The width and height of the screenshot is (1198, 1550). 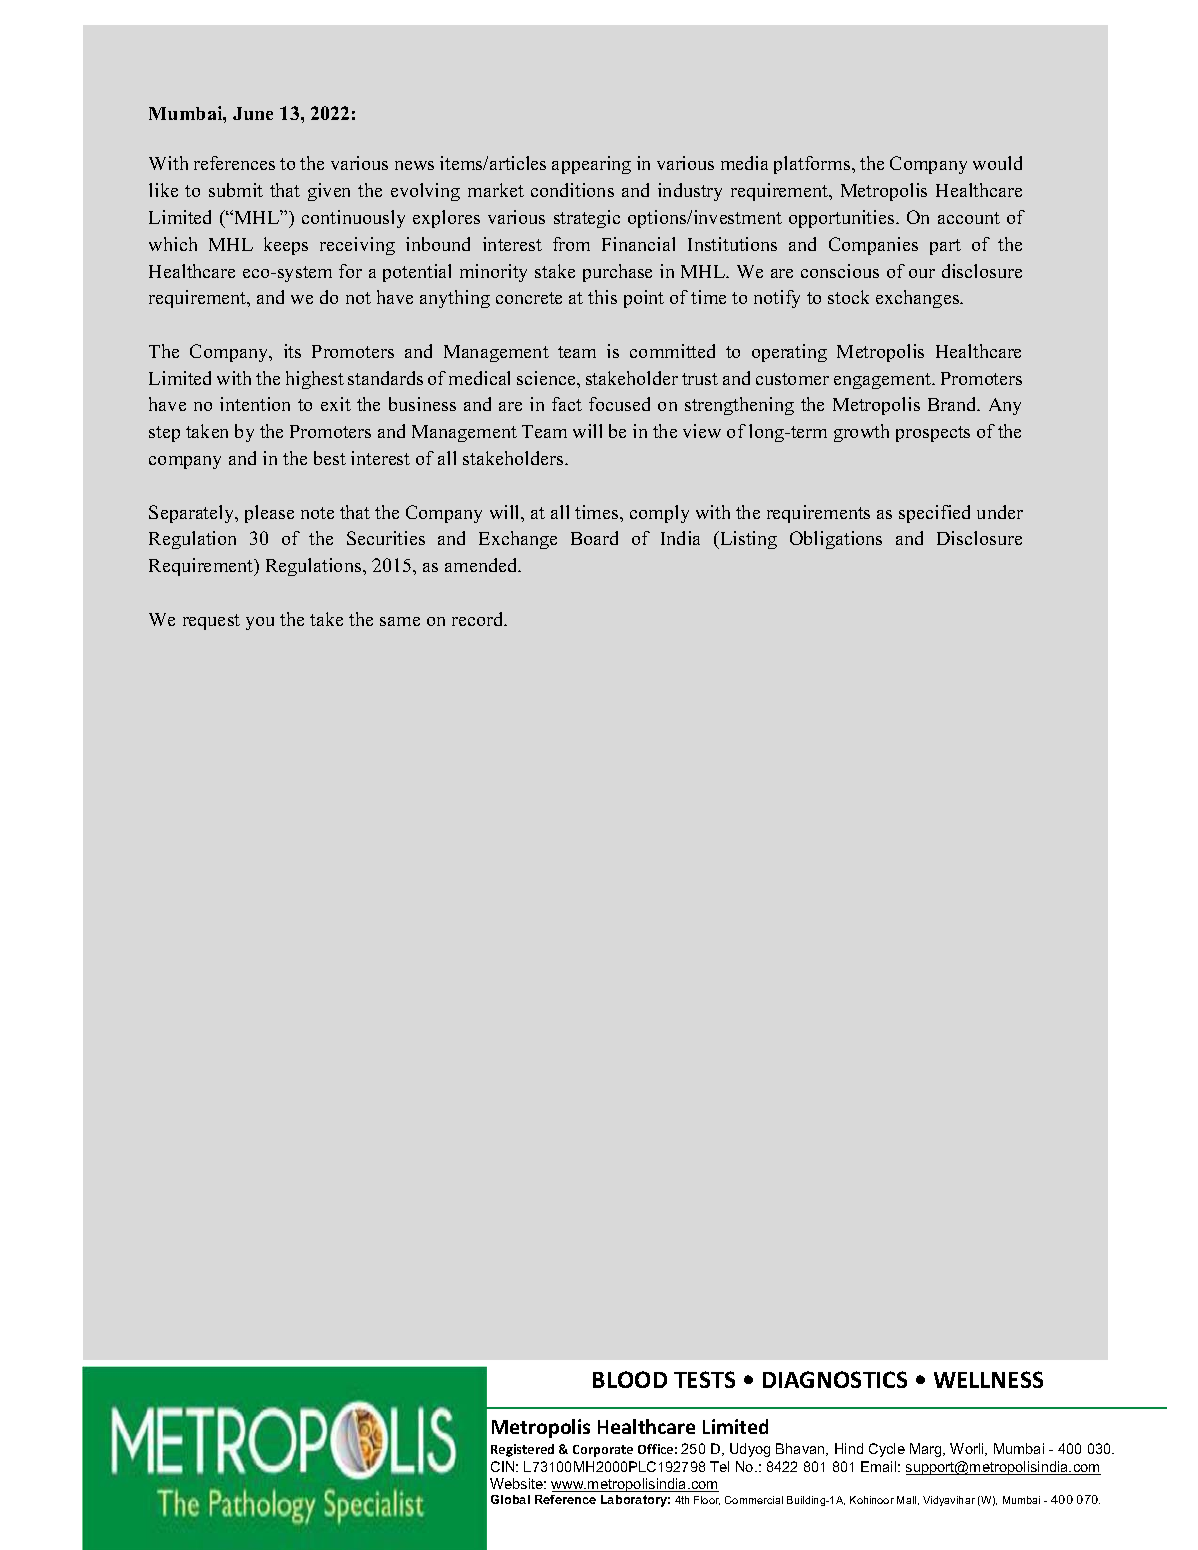 What do you see at coordinates (836, 540) in the screenshot?
I see `Obligations` at bounding box center [836, 540].
